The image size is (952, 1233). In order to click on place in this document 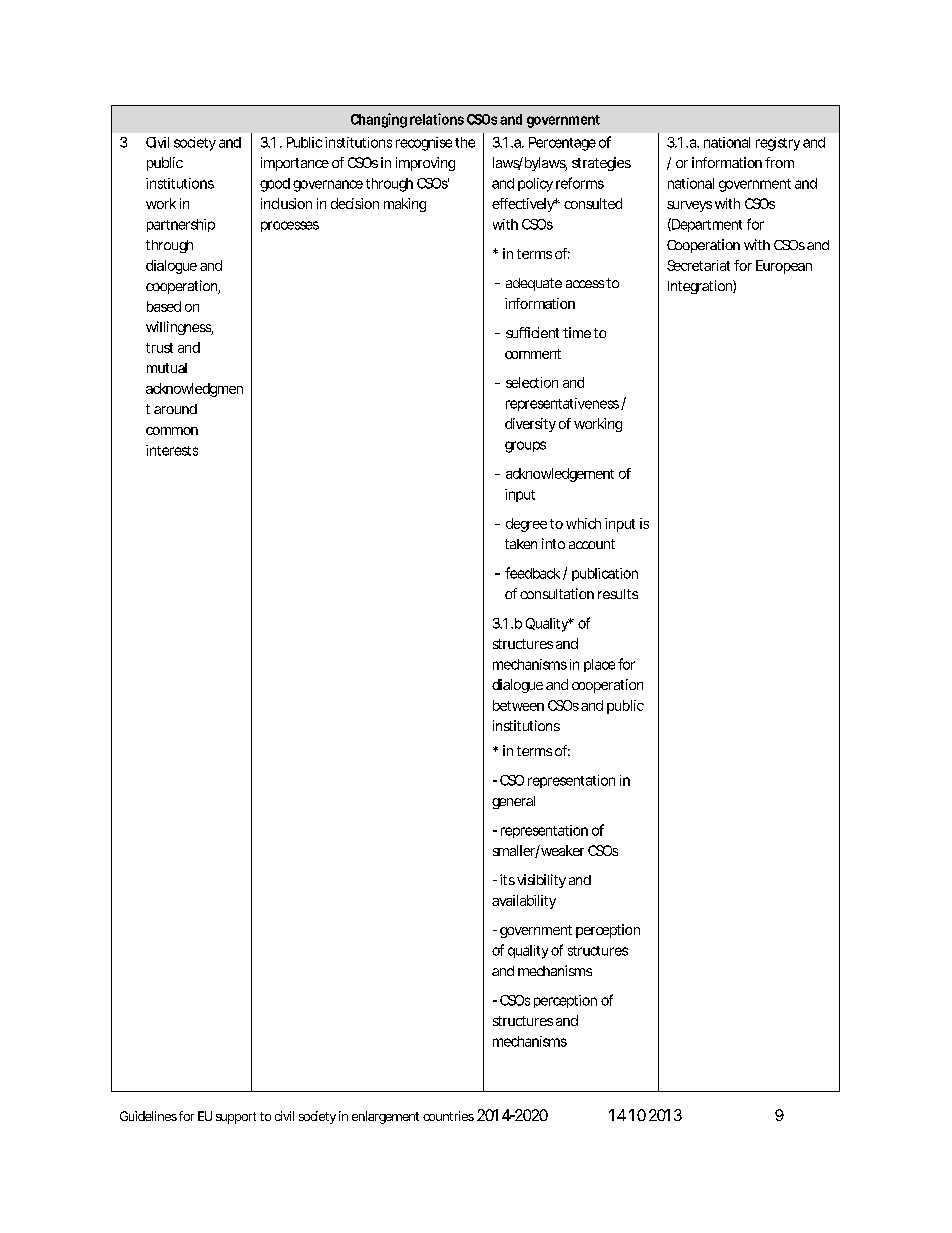, I will do `click(599, 665)`.
